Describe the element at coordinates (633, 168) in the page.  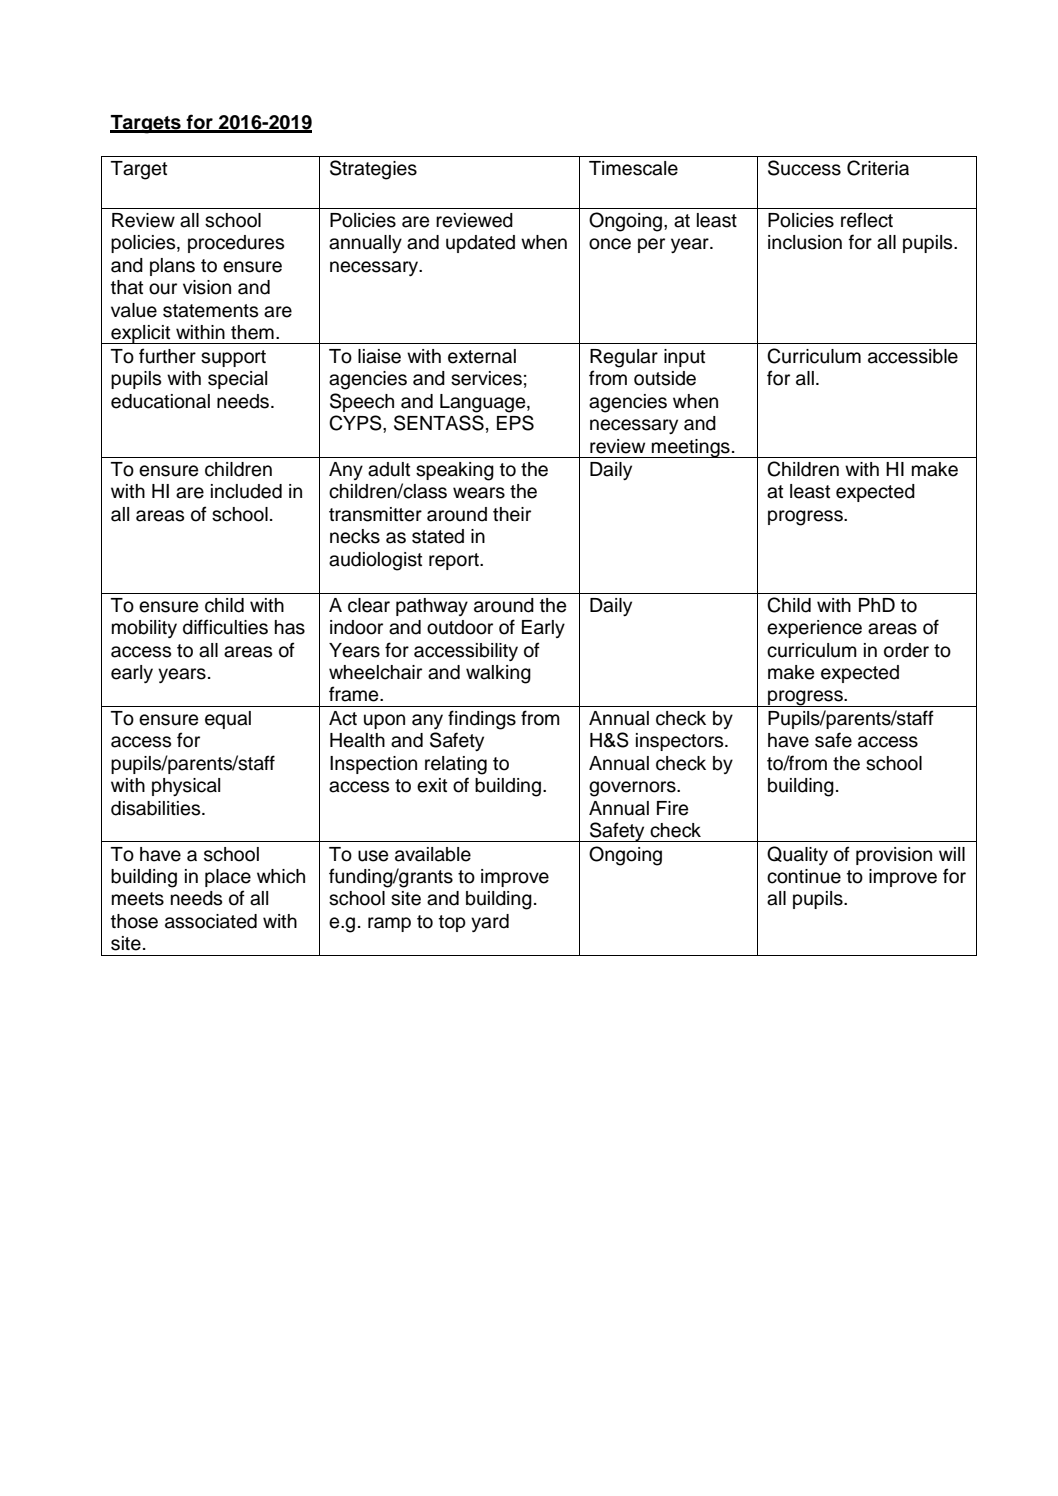
I see `Timescale` at that location.
